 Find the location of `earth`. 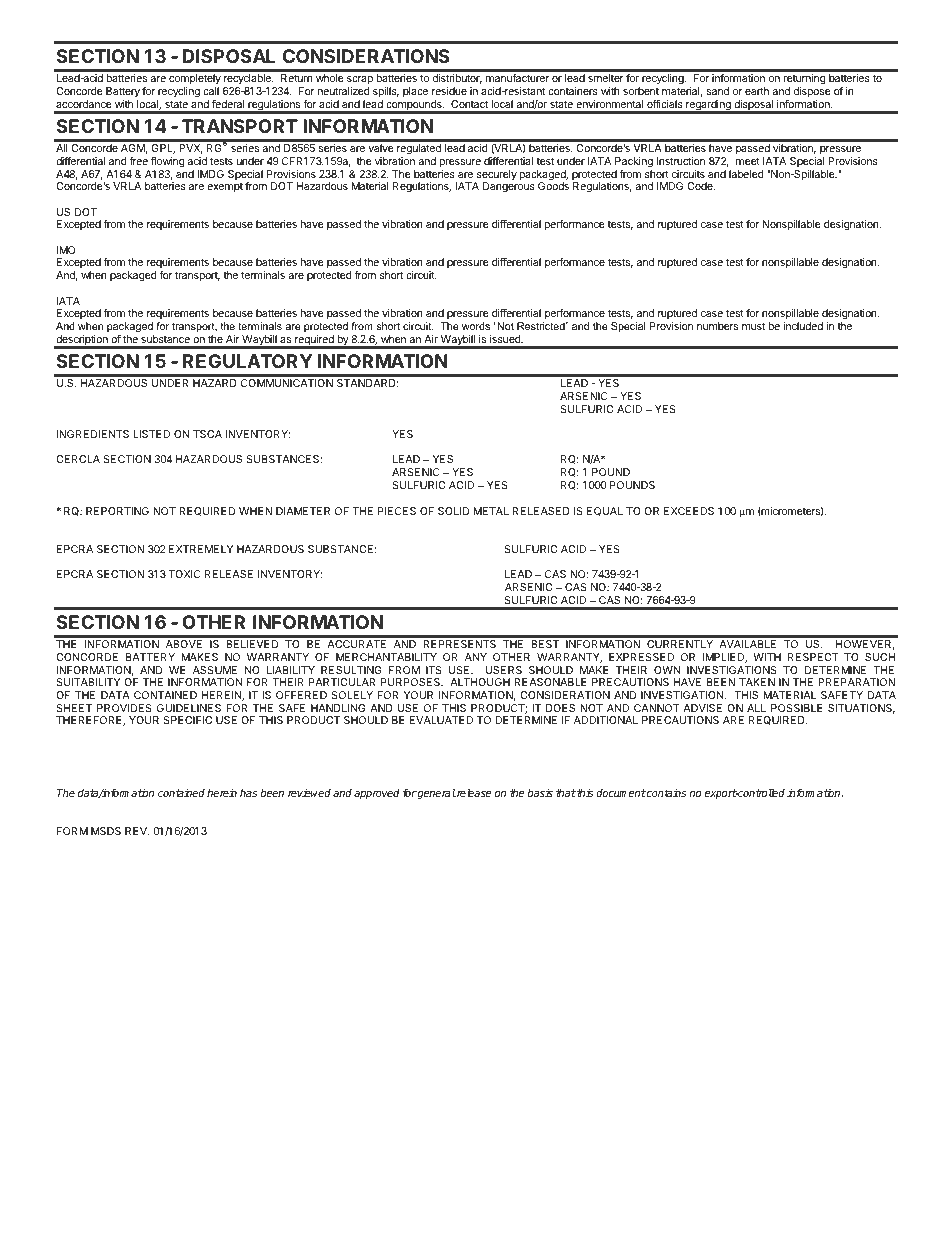

earth is located at coordinates (757, 91).
